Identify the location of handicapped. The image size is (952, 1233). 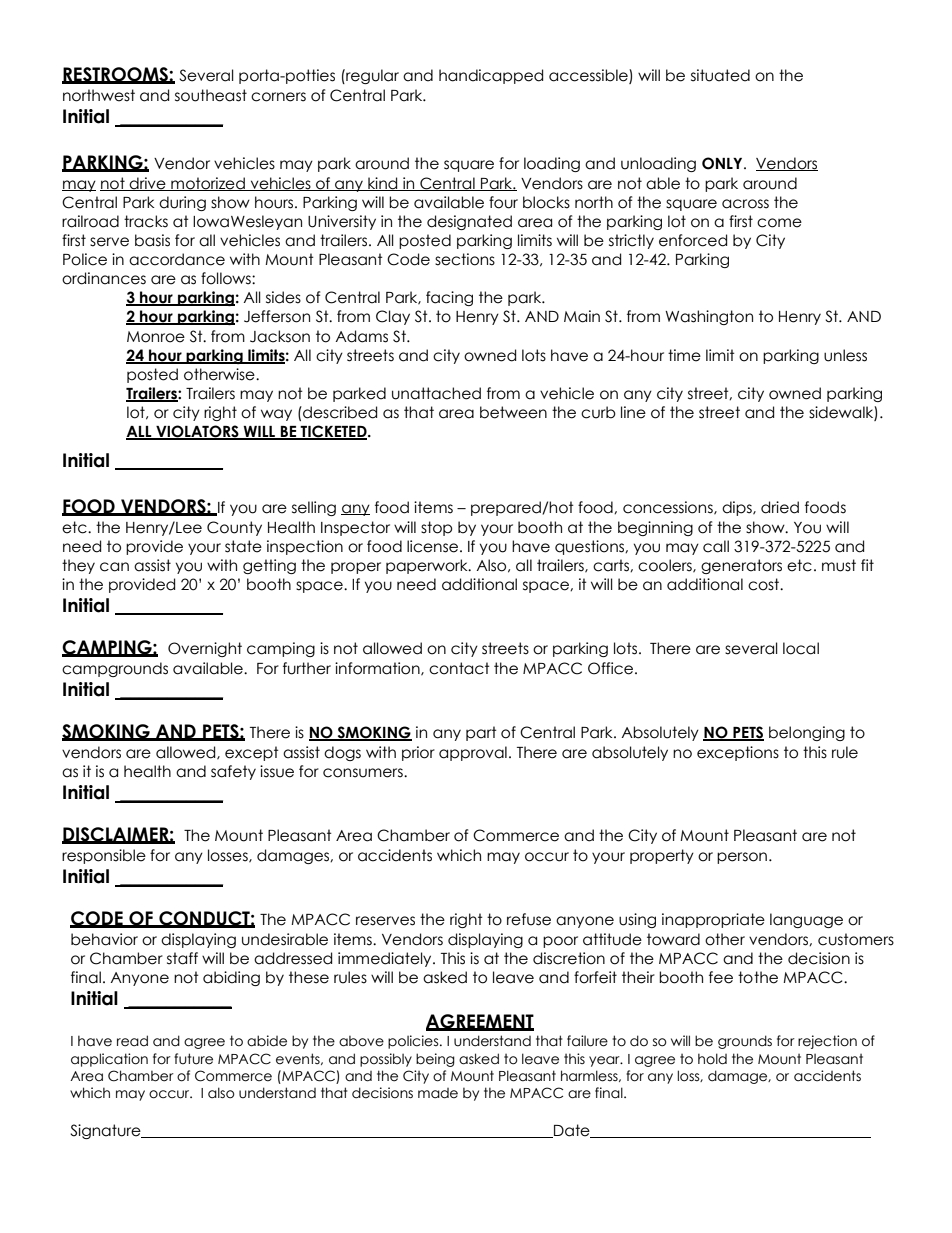
(491, 76).
